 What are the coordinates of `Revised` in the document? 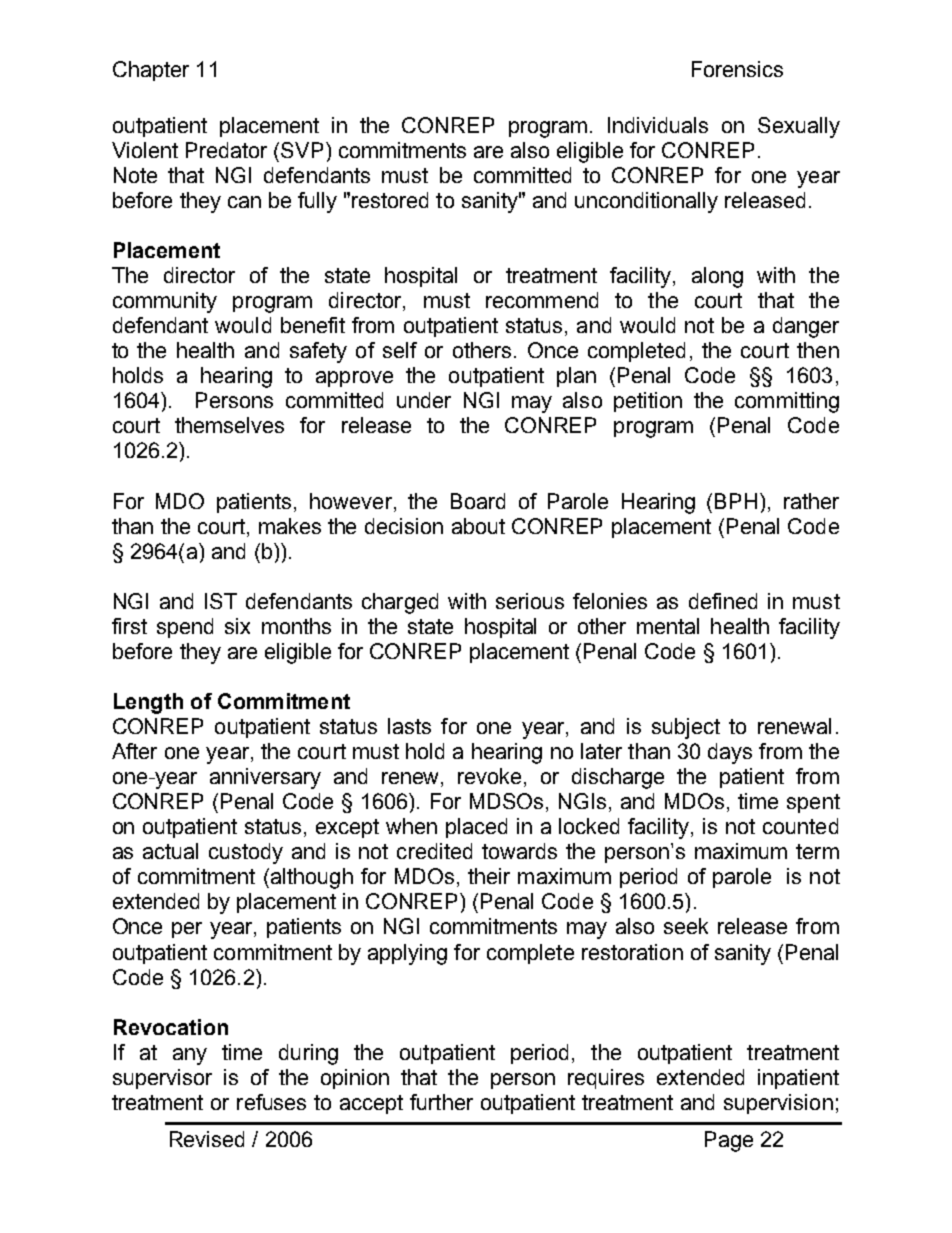 It's located at (207, 1139).
